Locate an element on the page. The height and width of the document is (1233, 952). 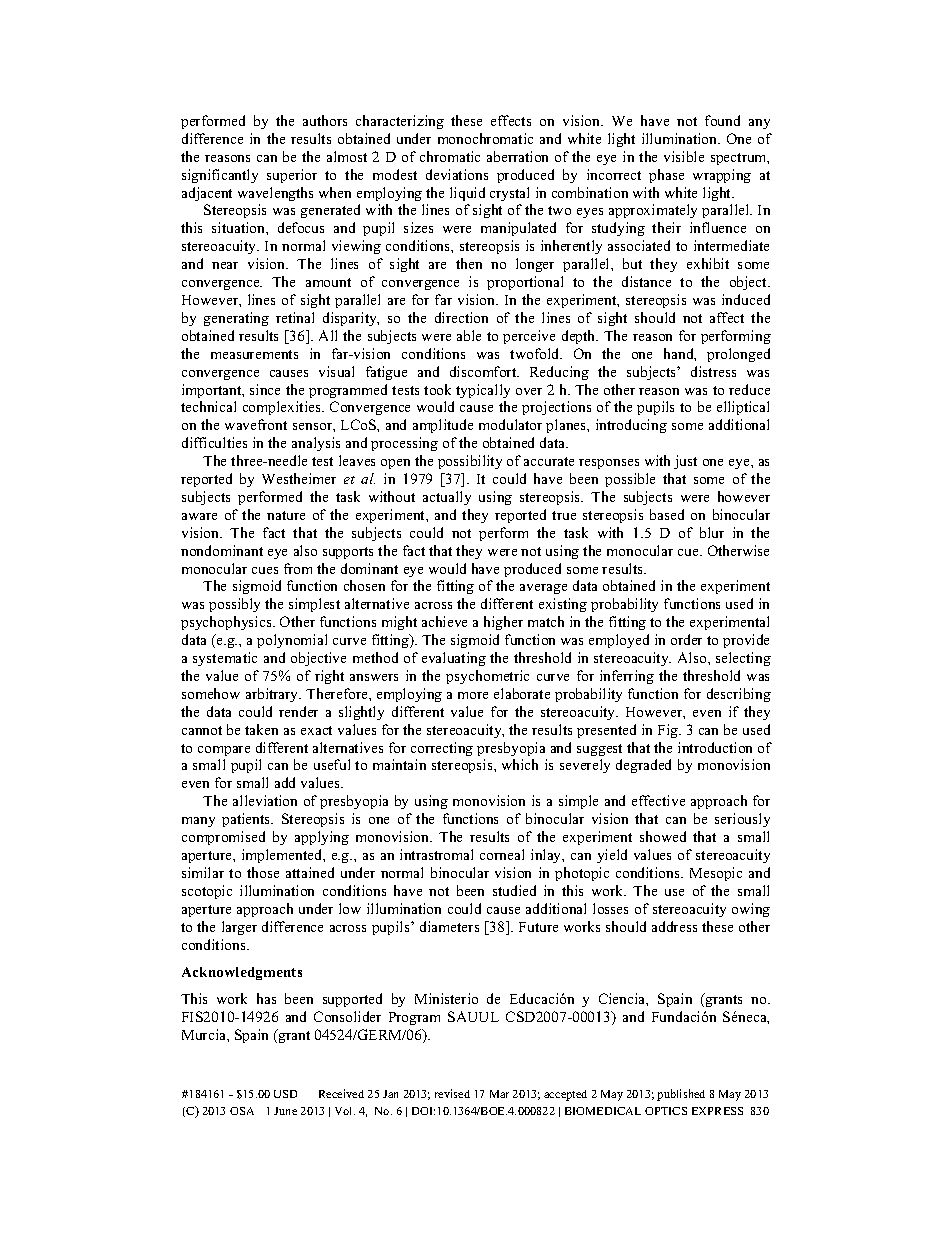
visible is located at coordinates (684, 156).
